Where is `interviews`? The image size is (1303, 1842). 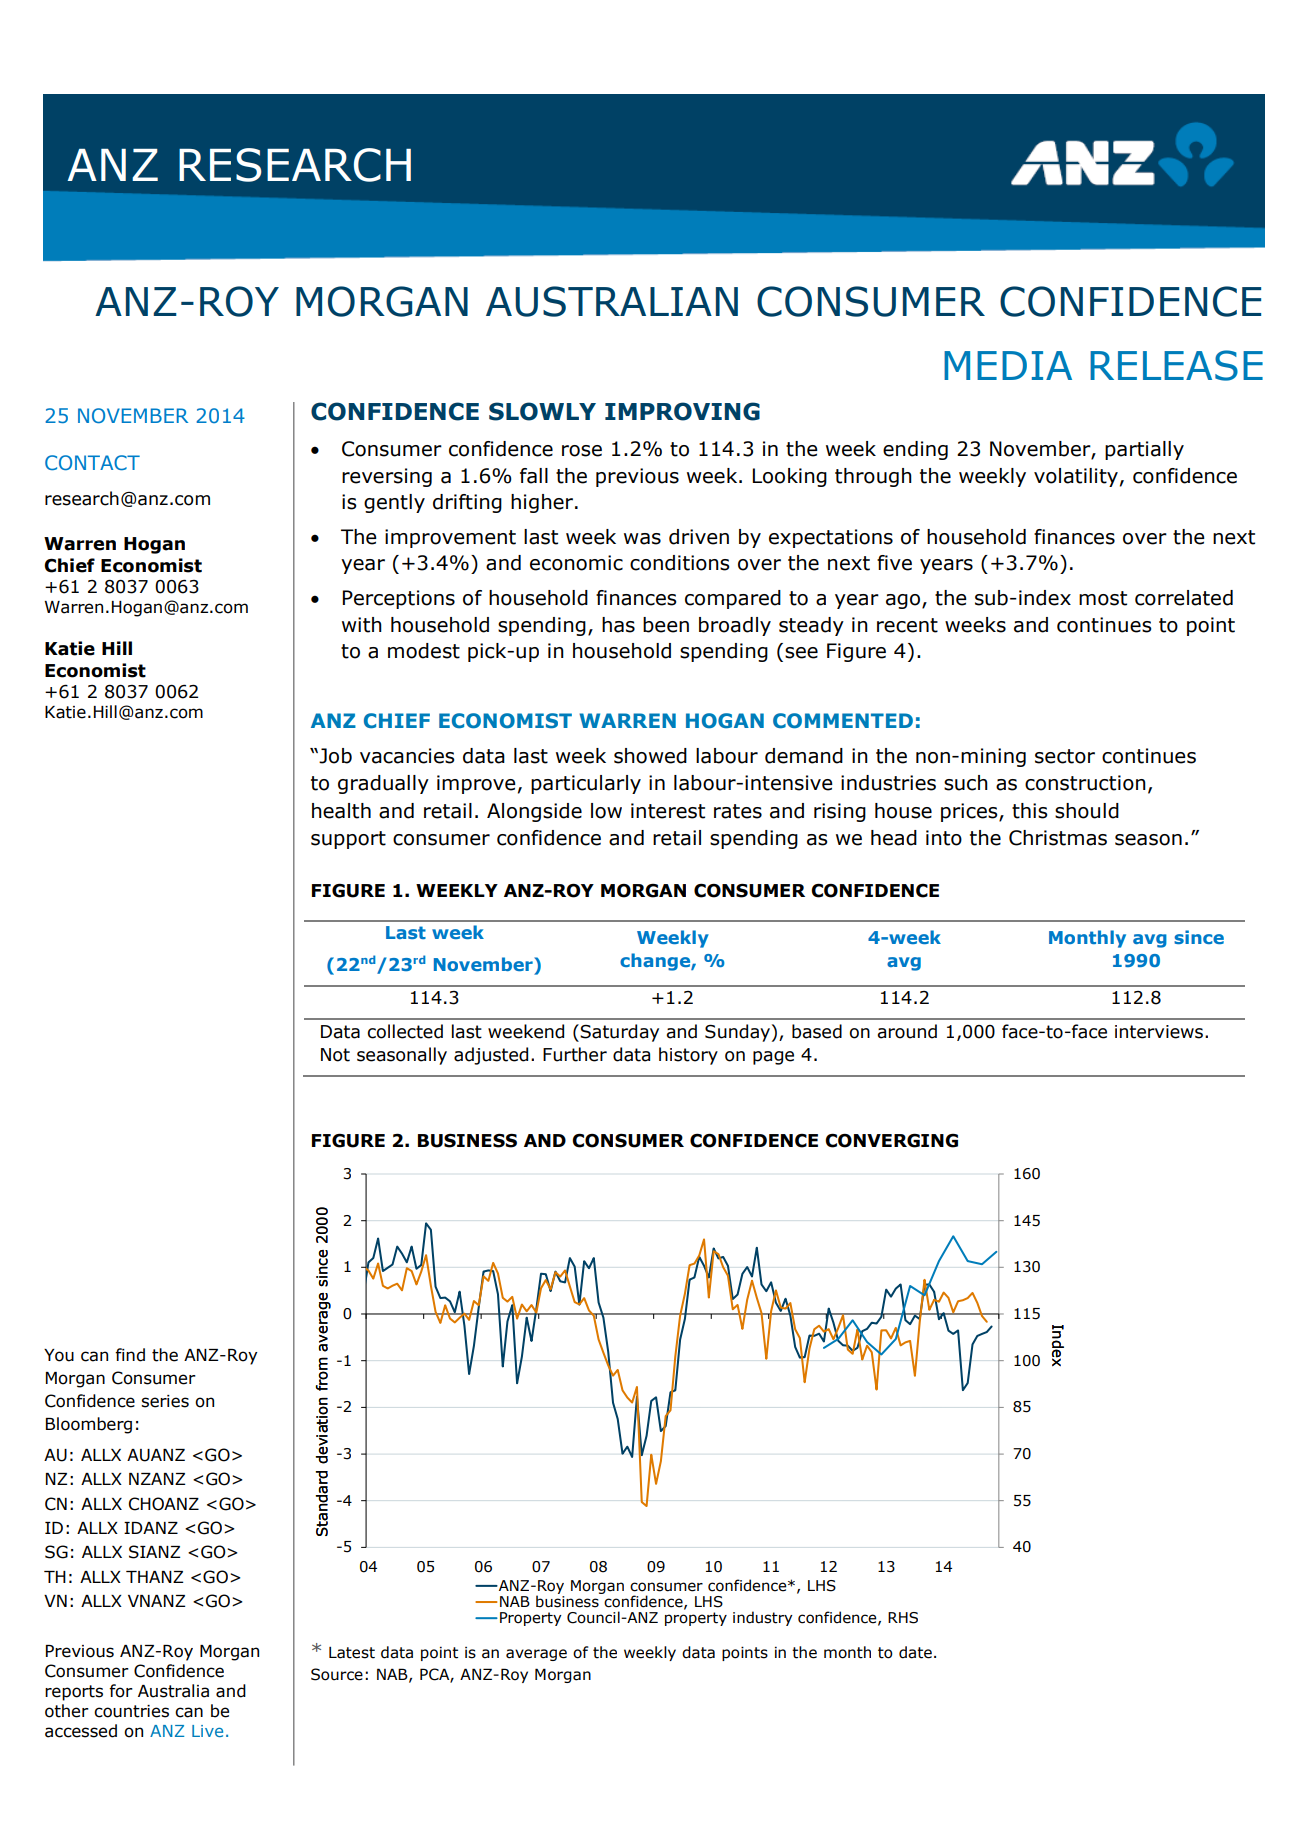
interviews is located at coordinates (1159, 1032).
